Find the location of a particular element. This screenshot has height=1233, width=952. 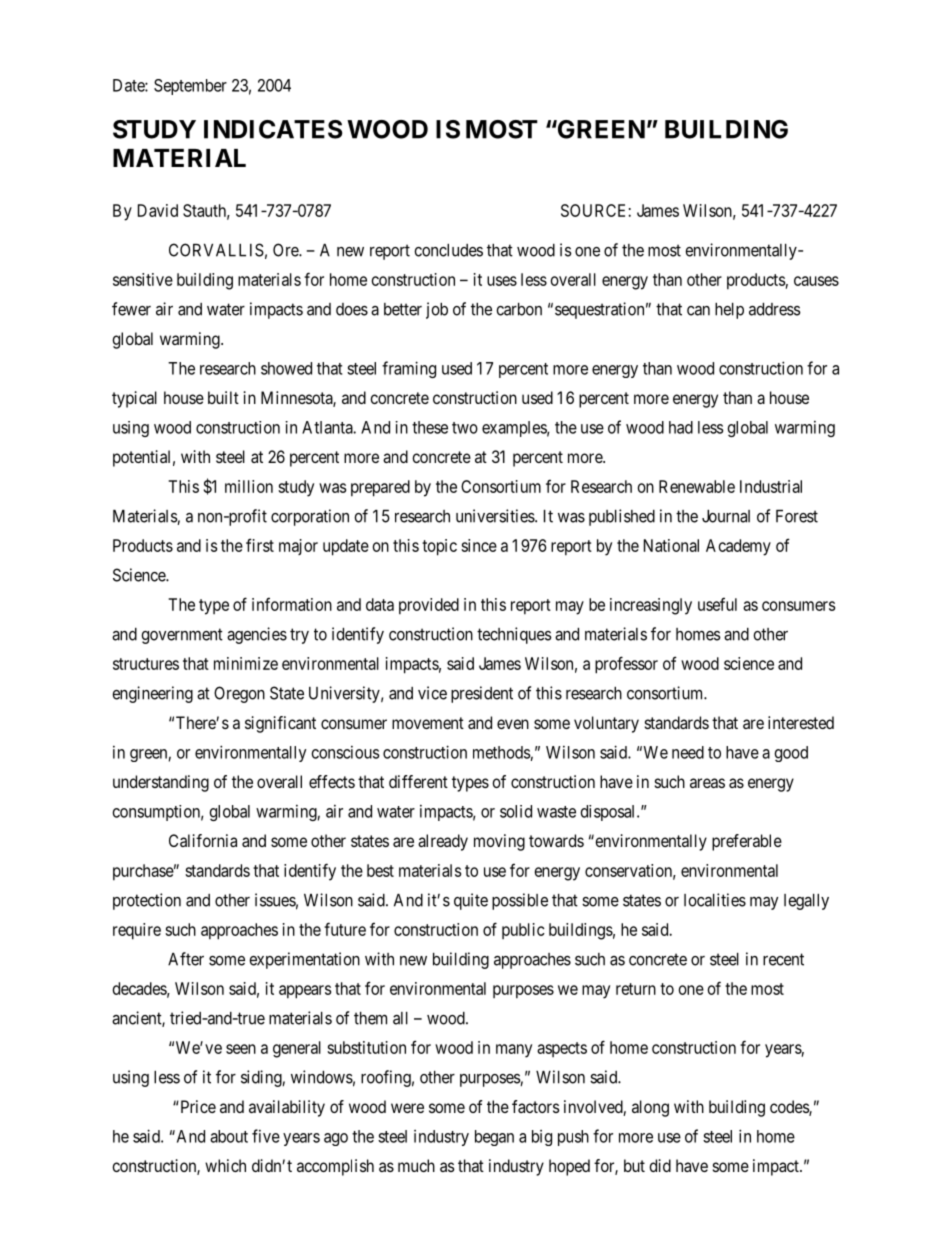

help is located at coordinates (729, 311).
